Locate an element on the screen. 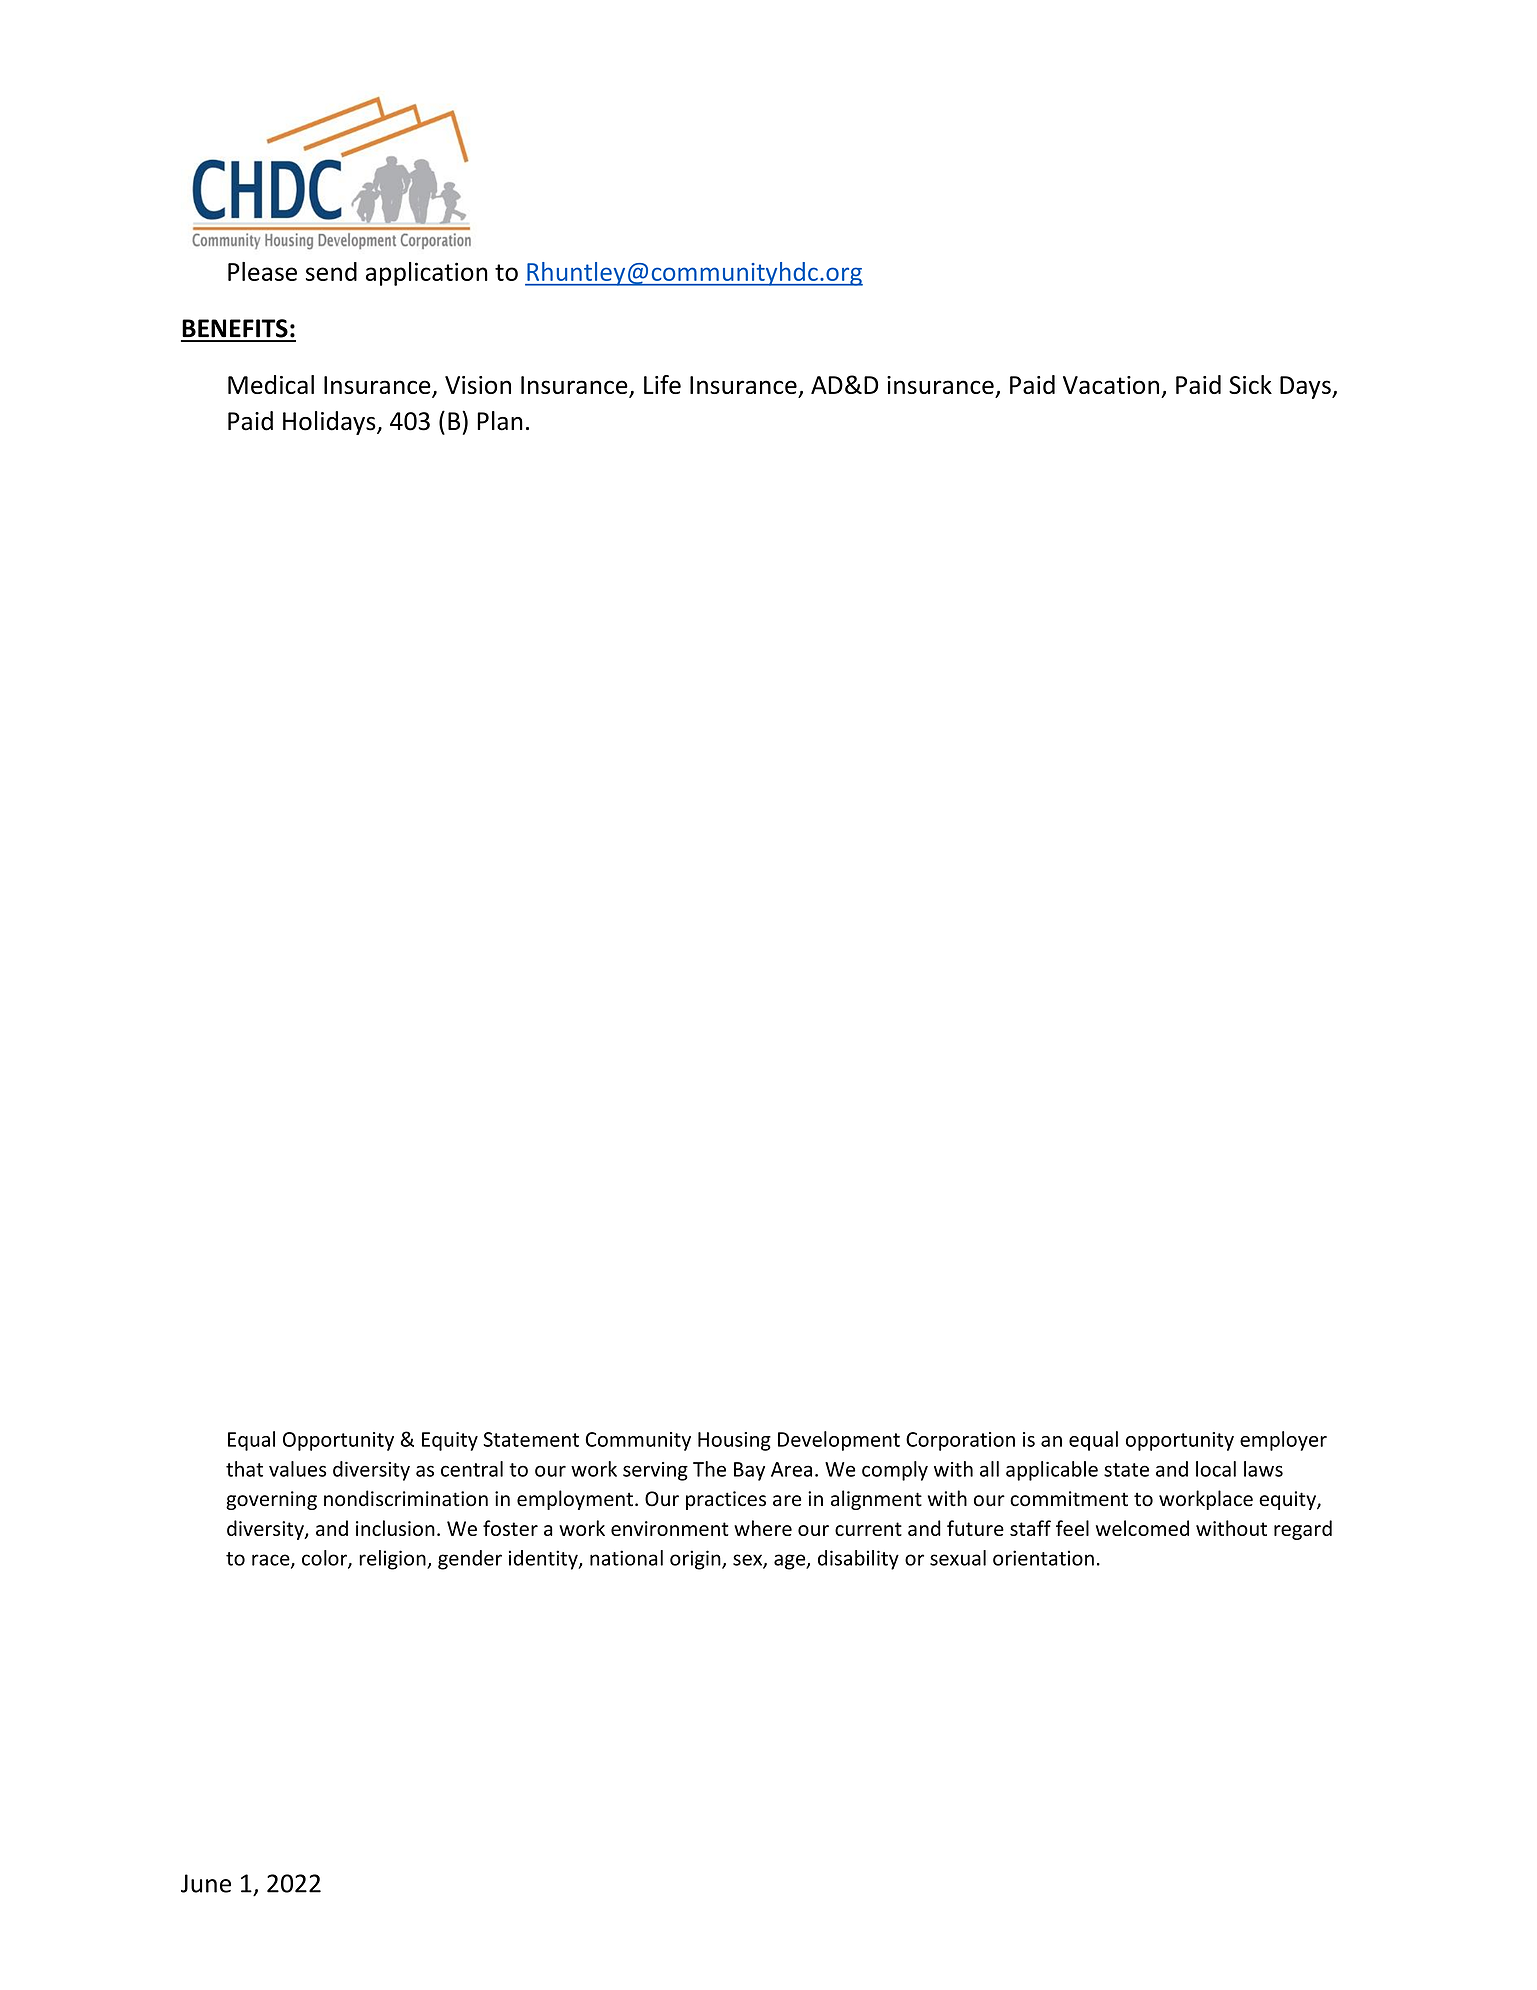 The width and height of the screenshot is (1537, 1990). Sick is located at coordinates (1250, 384).
